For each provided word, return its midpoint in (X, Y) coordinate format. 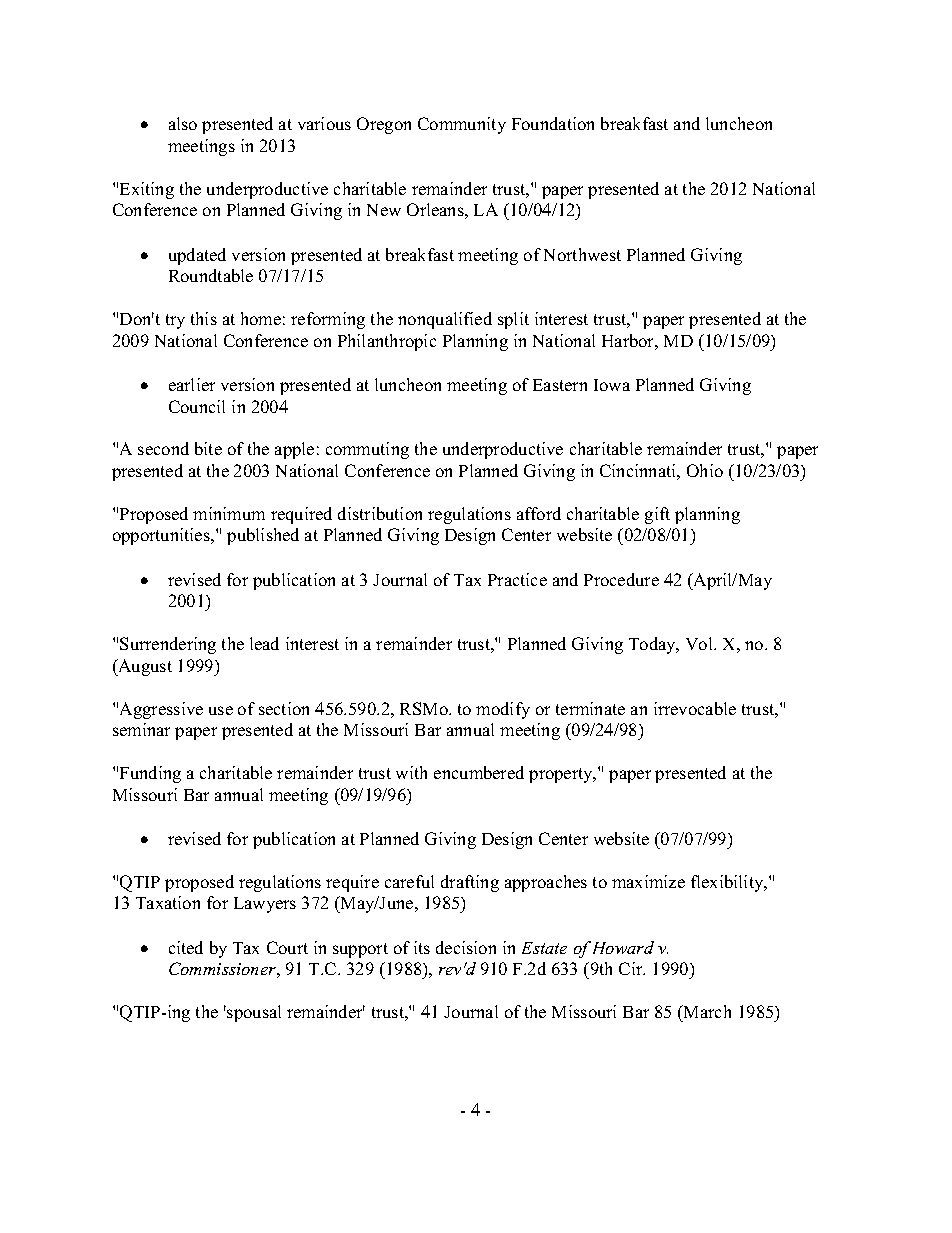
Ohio (705, 470)
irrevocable (695, 708)
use (221, 710)
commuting (367, 450)
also (183, 123)
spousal (253, 1013)
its (422, 947)
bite (208, 448)
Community (462, 125)
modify (503, 710)
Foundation (553, 123)
